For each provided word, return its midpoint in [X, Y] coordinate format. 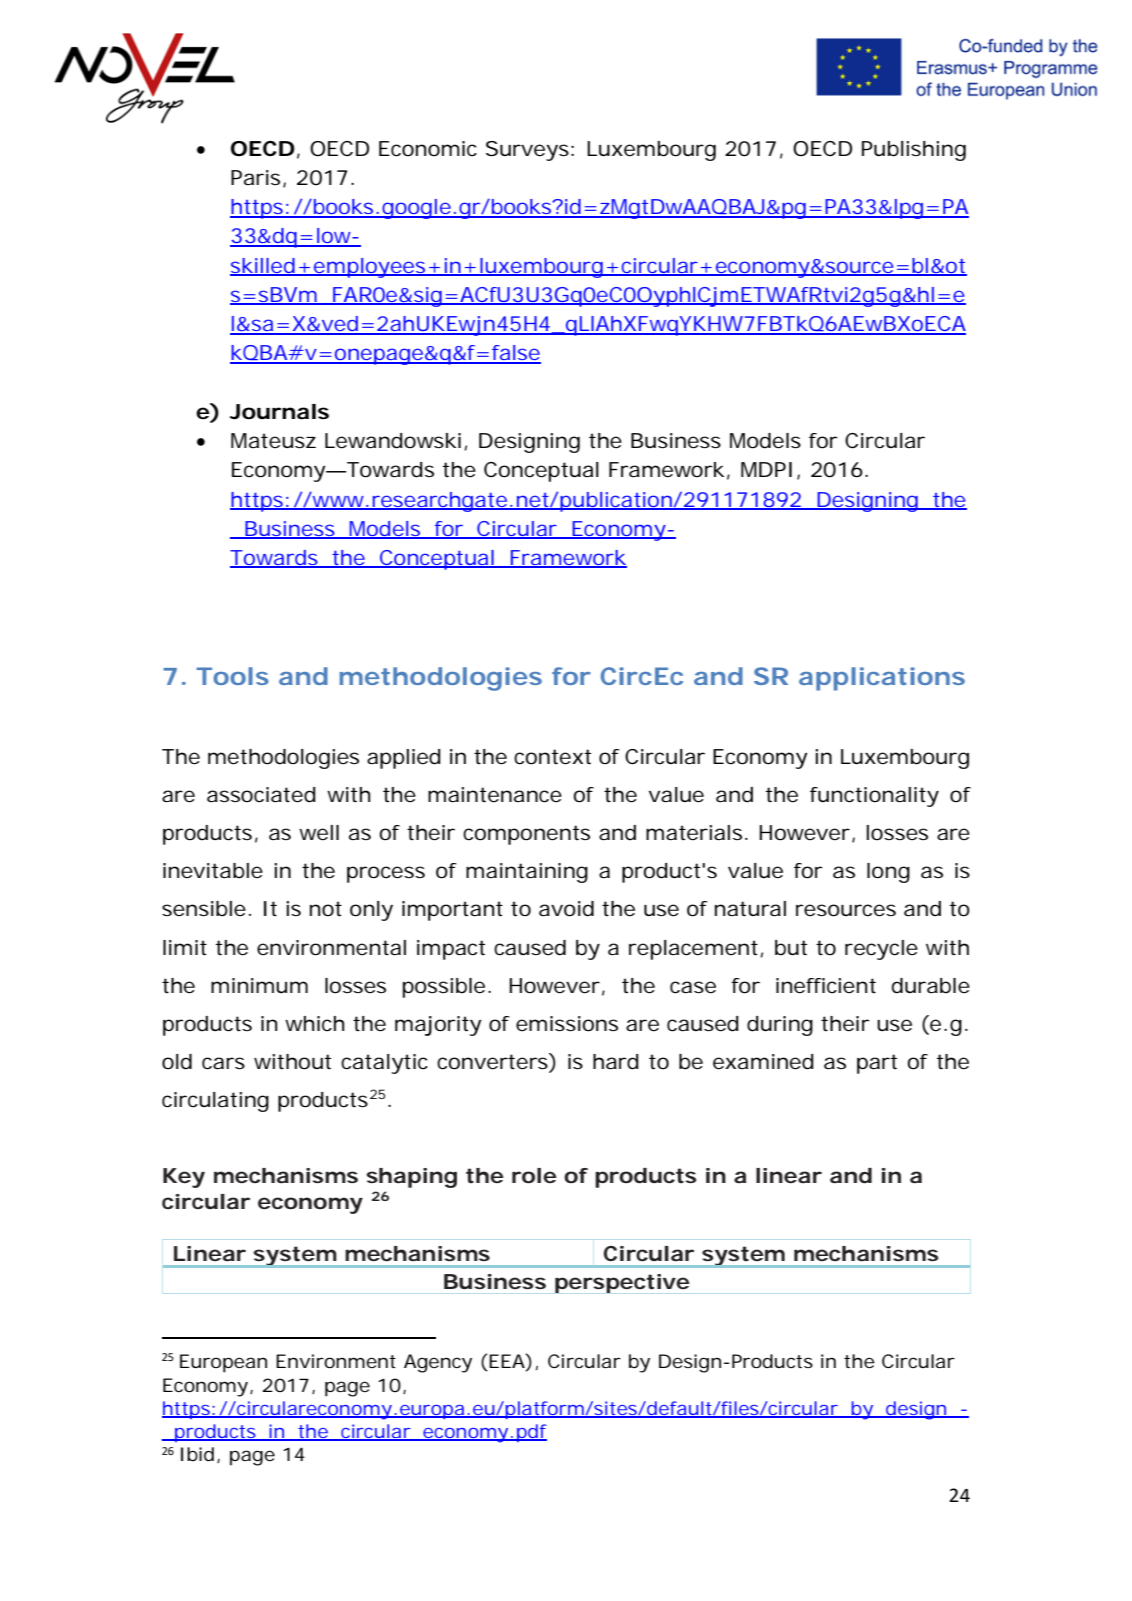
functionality [874, 797]
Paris [255, 177]
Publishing [914, 151]
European [223, 1363]
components [526, 835]
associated [261, 795]
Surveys [527, 151]
